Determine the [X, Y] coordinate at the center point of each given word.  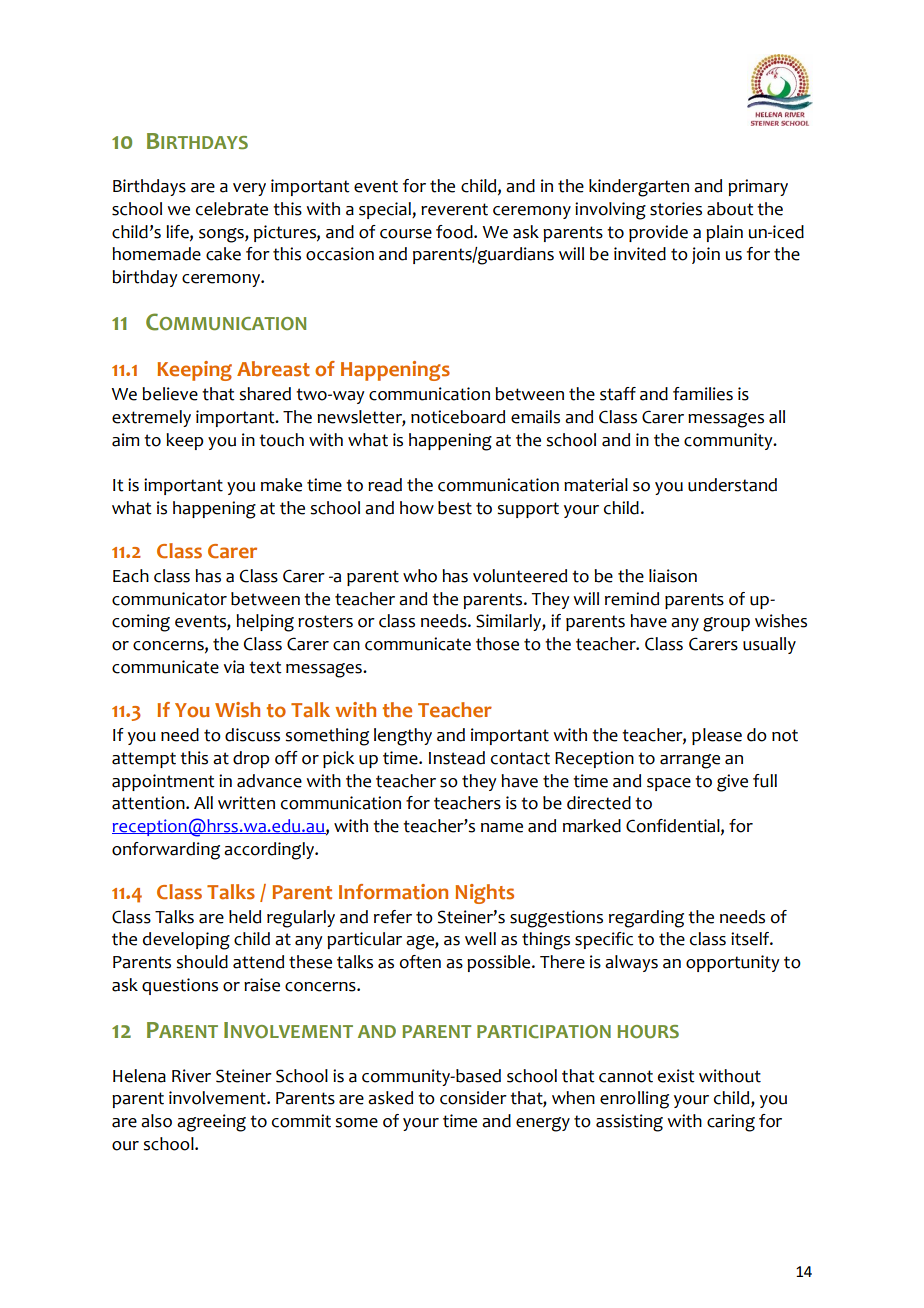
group [726, 624]
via [233, 667]
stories [676, 209]
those [497, 644]
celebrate [232, 209]
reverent [454, 209]
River [191, 1076]
